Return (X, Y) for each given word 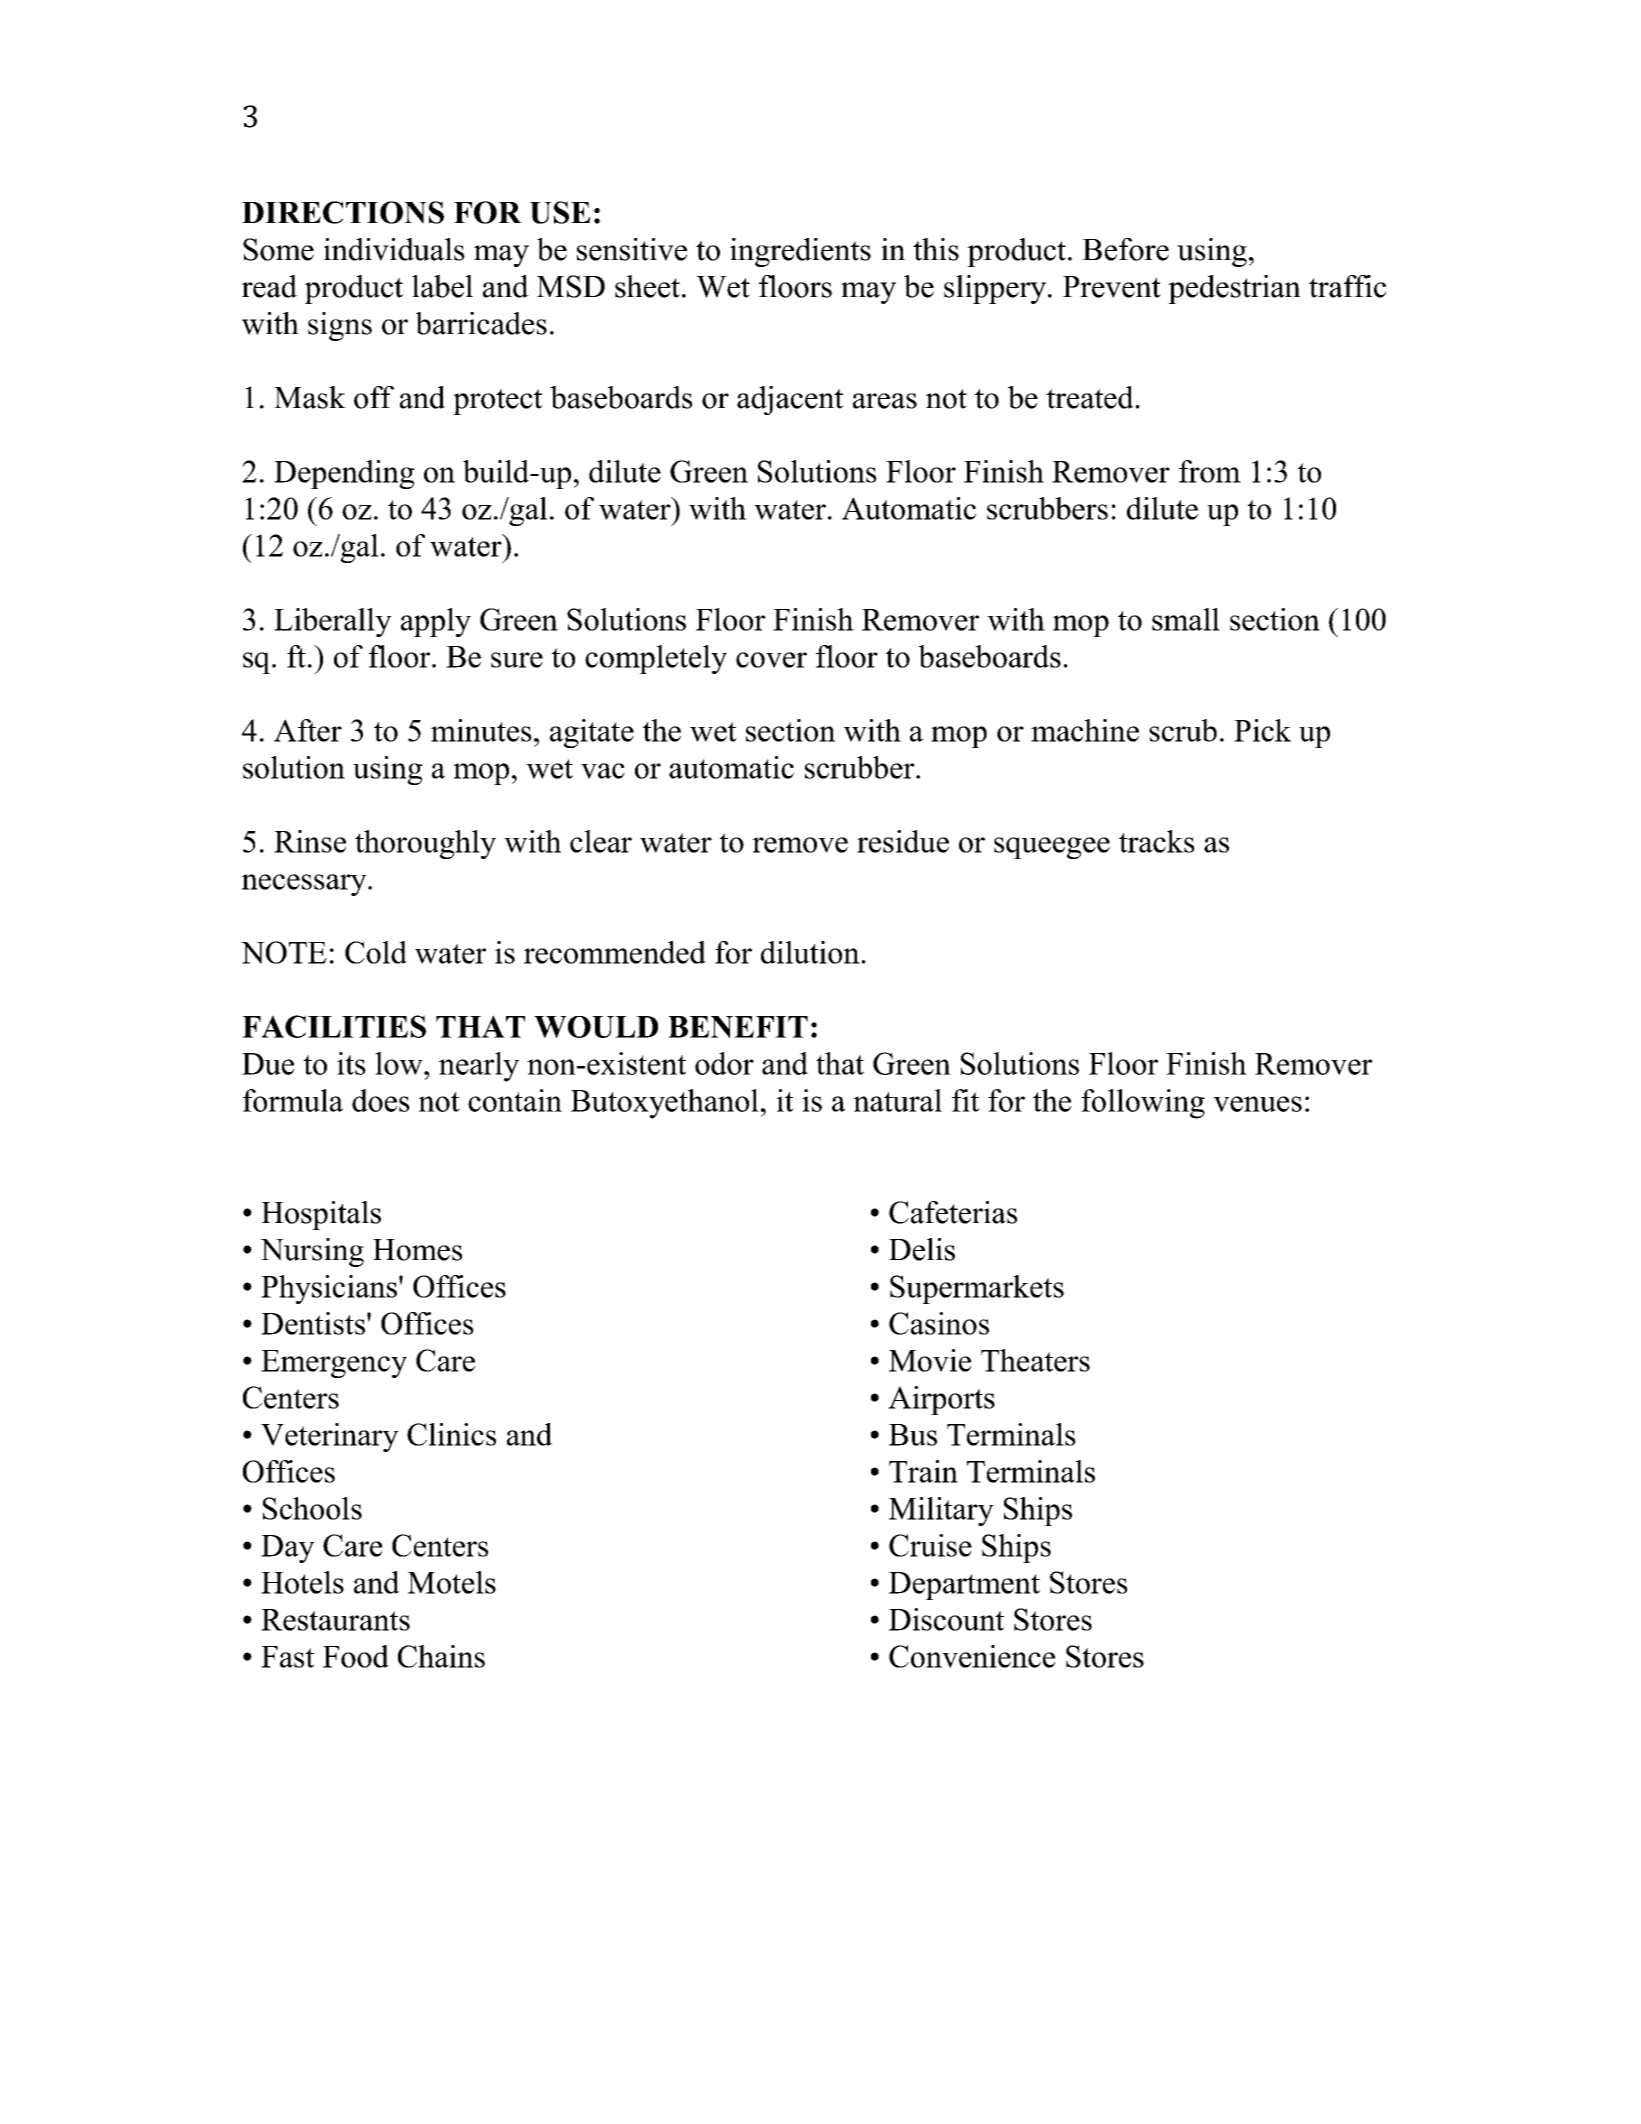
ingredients (800, 252)
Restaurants (335, 1620)
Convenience (972, 1656)
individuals (394, 249)
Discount (946, 1619)
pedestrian (1234, 289)
